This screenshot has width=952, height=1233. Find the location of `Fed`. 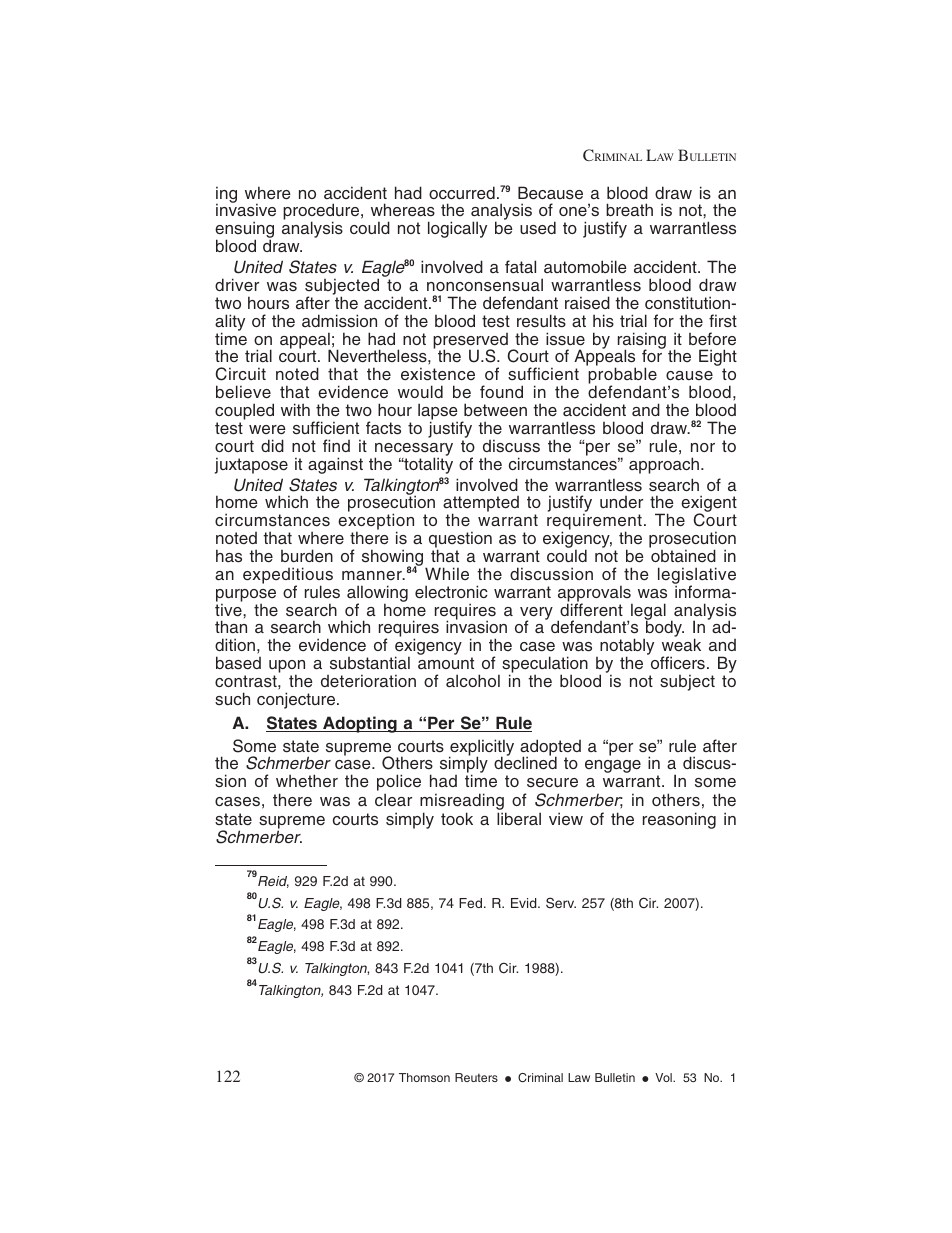

Fed is located at coordinates (470, 903).
